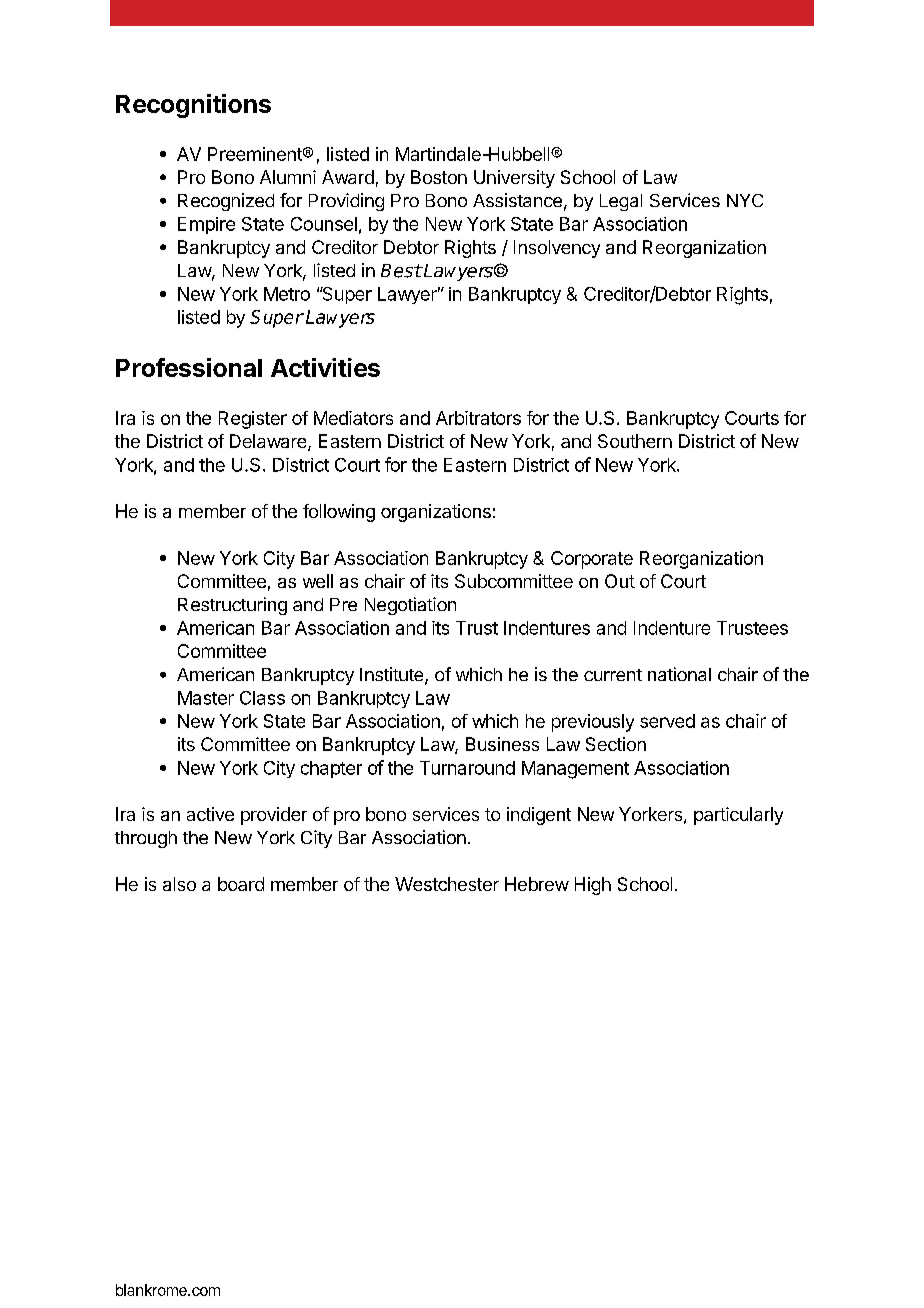  What do you see at coordinates (557, 249) in the image?
I see `Insolvency` at bounding box center [557, 249].
